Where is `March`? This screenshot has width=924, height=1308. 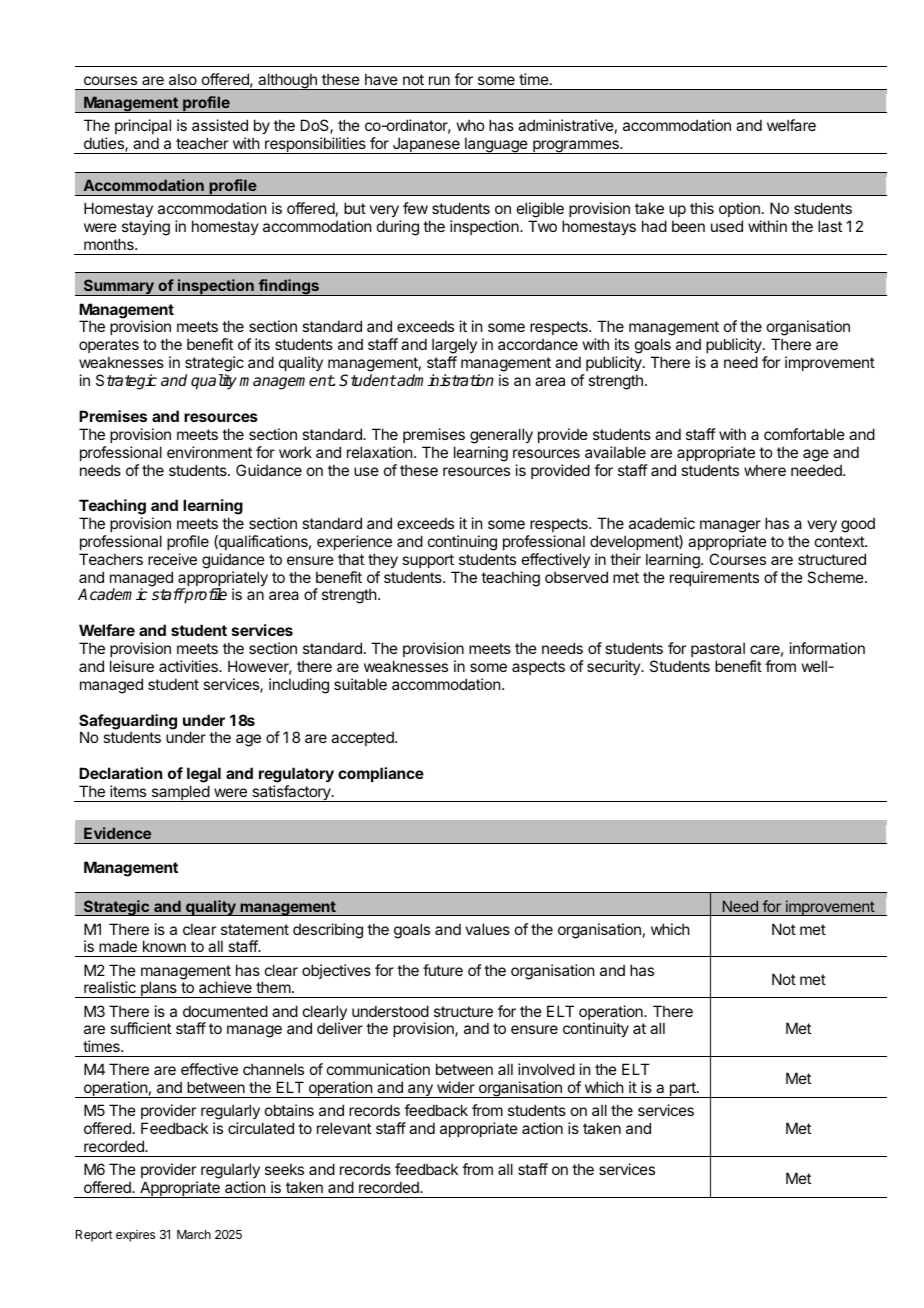 March is located at coordinates (194, 1234).
